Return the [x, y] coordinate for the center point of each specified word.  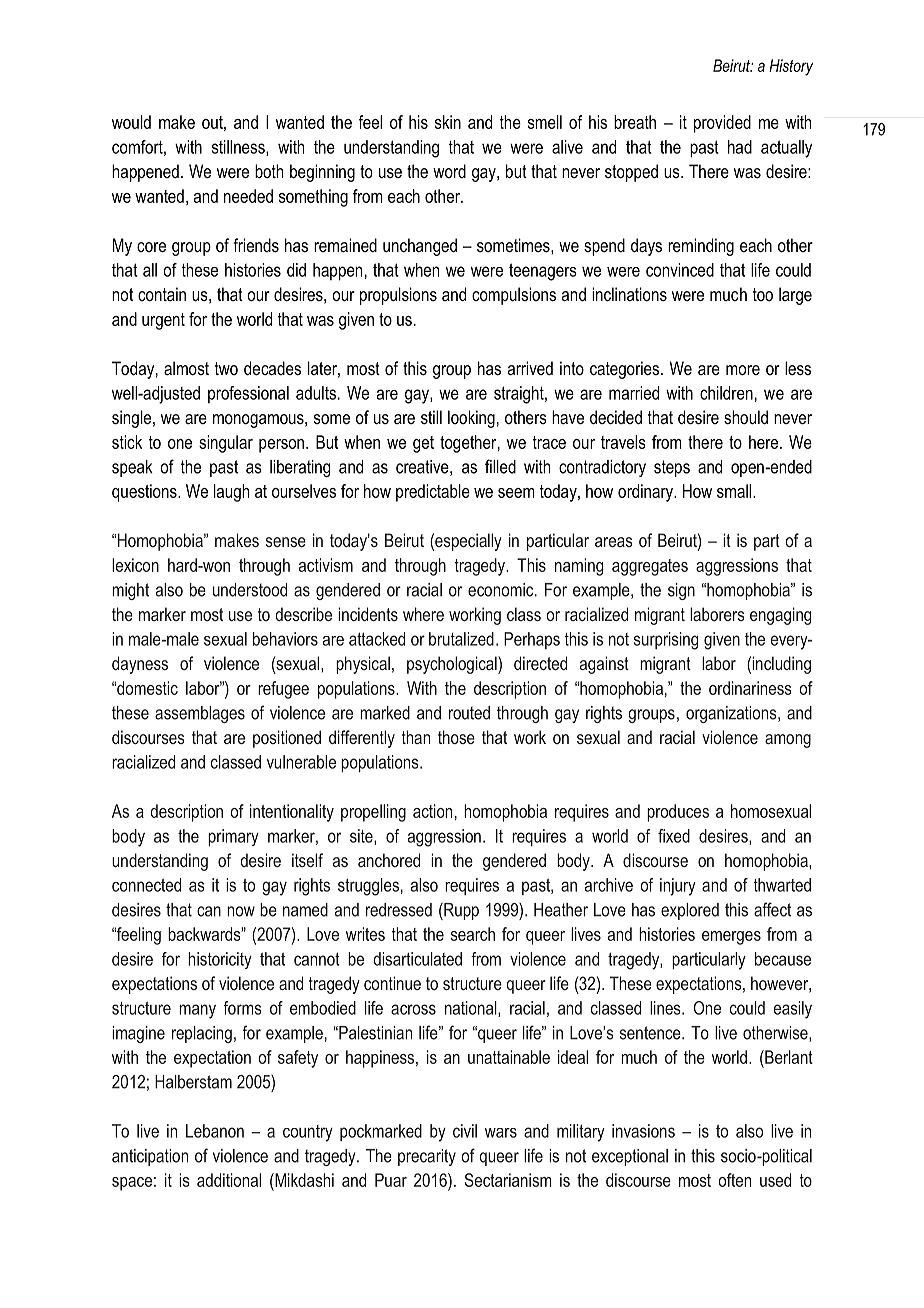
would [131, 122]
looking [471, 419]
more [743, 370]
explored [690, 911]
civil [465, 1131]
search [473, 934]
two [226, 368]
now [241, 911]
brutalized [461, 639]
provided [722, 124]
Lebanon [215, 1131]
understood [250, 590]
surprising [666, 641]
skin [448, 122]
